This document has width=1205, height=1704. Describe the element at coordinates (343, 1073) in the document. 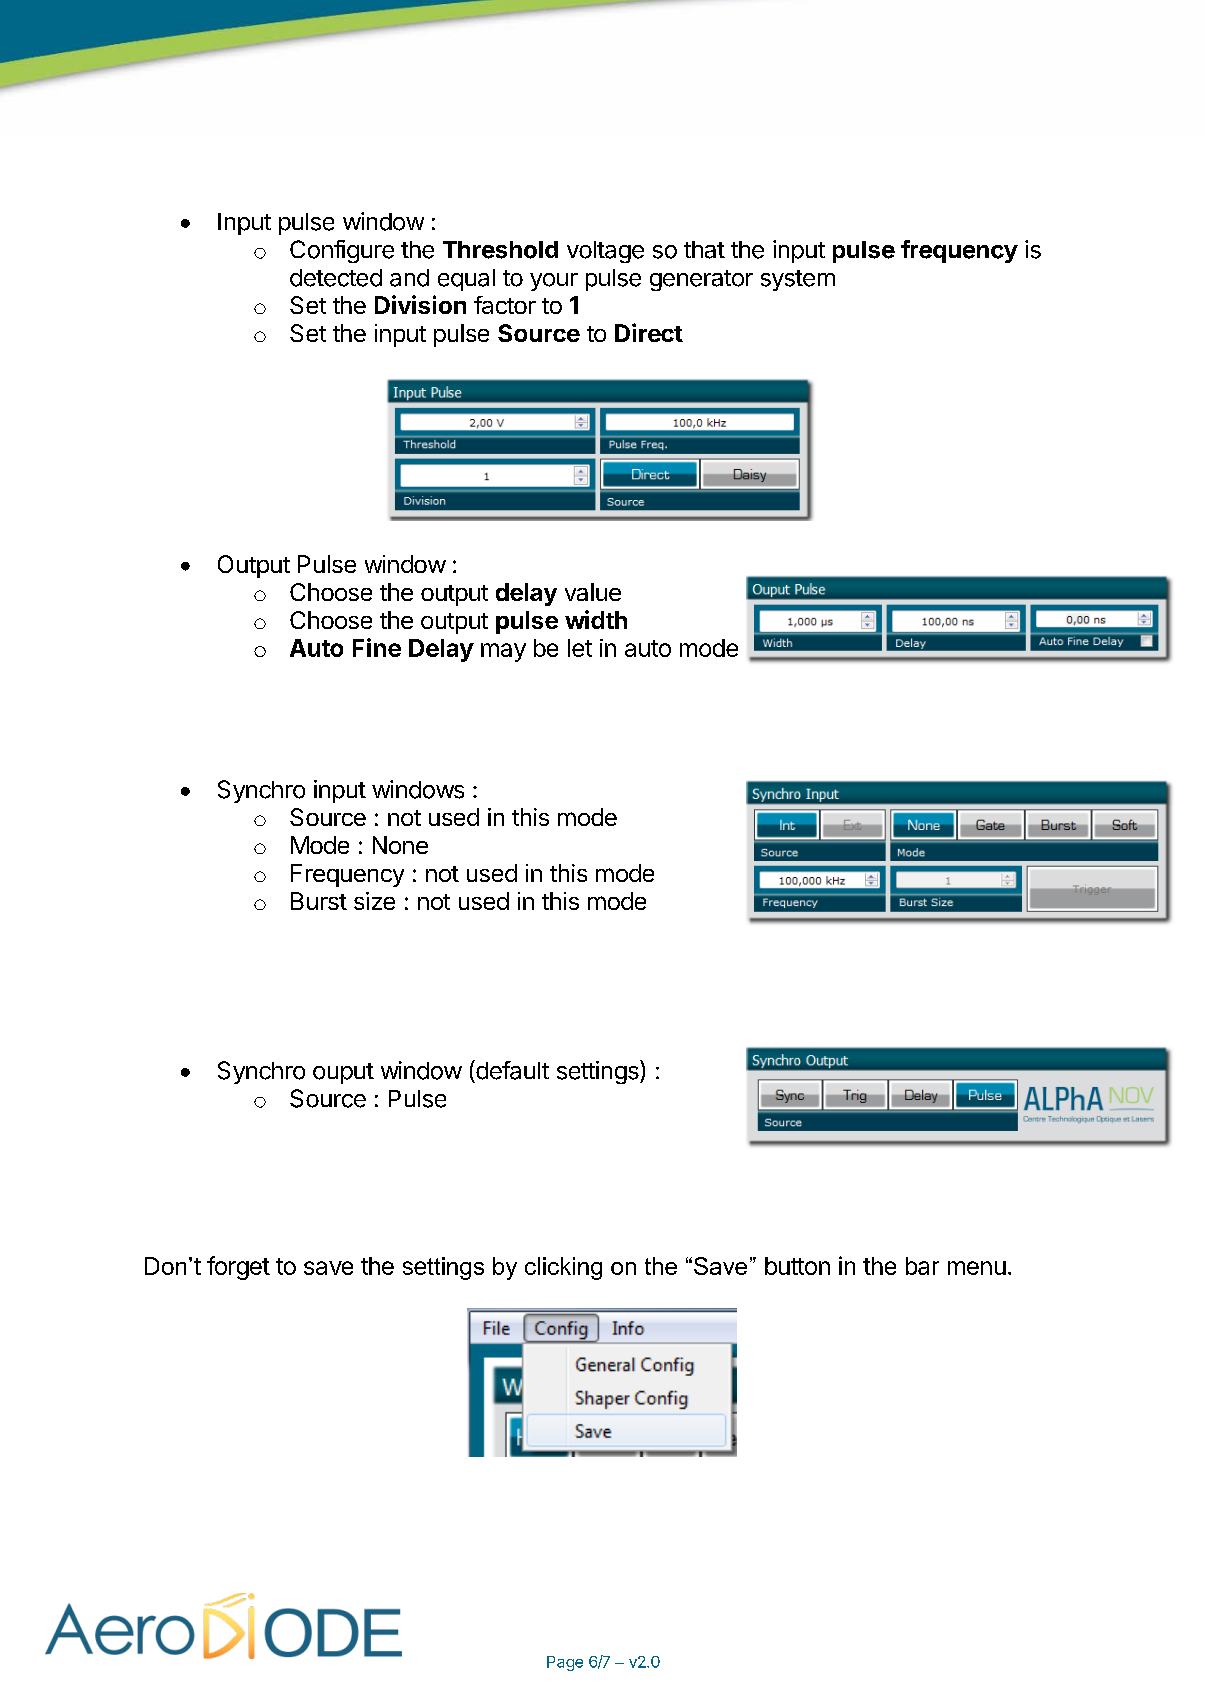

I see `ouput` at that location.
